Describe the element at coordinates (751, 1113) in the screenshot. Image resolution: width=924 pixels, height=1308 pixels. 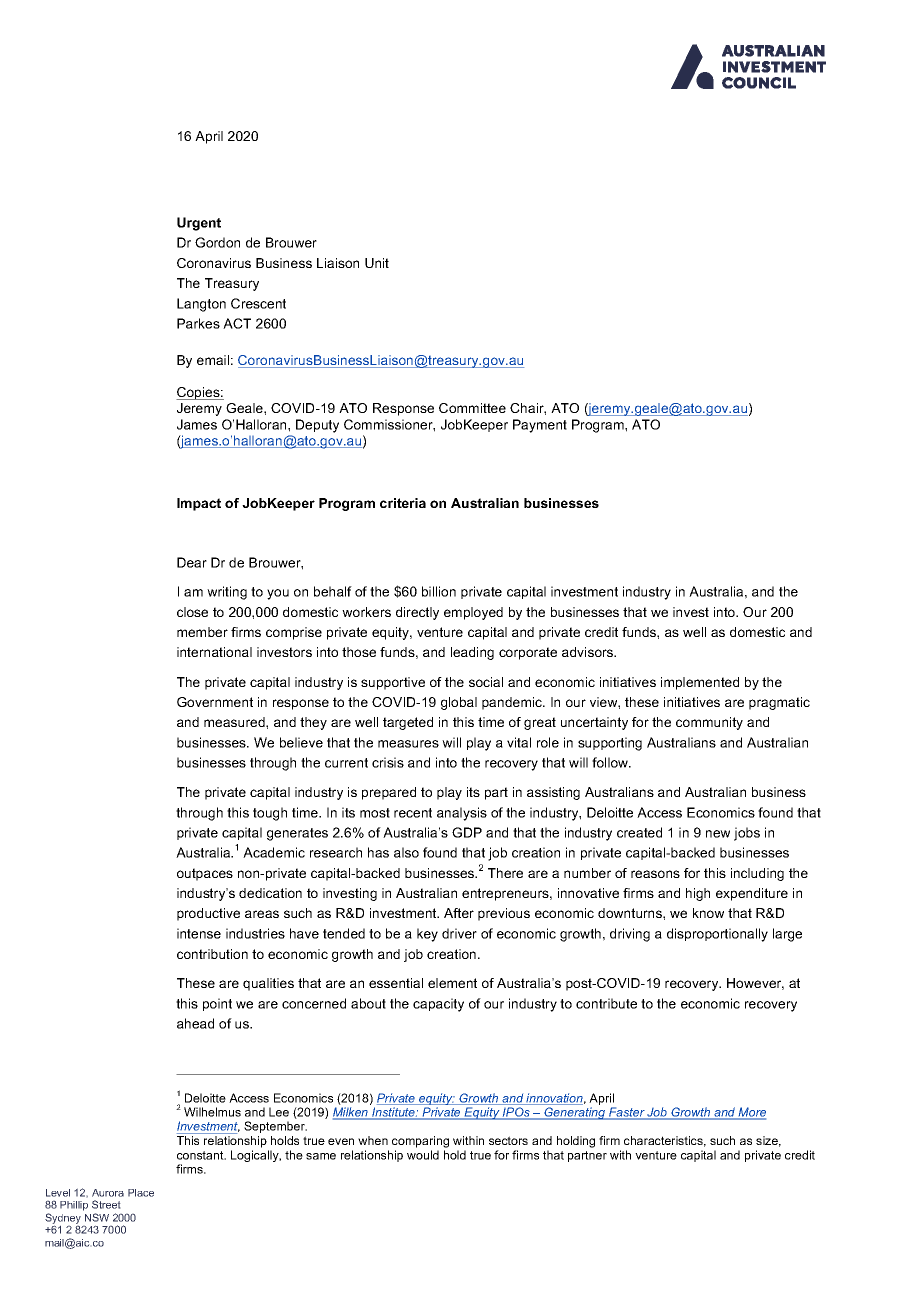
I see `More` at that location.
